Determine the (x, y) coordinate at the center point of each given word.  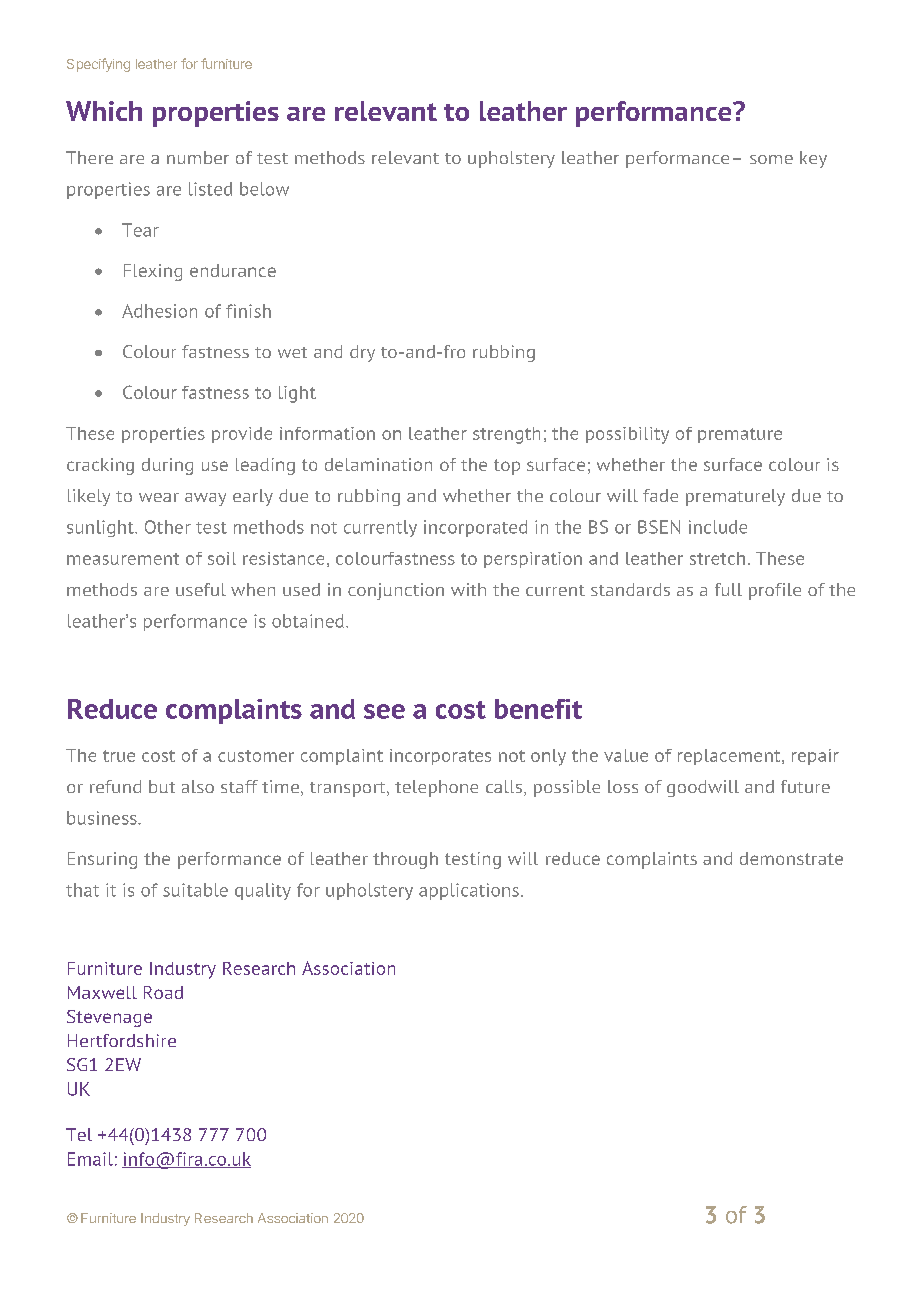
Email (90, 1159)
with (468, 589)
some (771, 159)
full (728, 589)
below (264, 189)
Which (104, 111)
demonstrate (791, 858)
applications (469, 891)
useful (201, 589)
